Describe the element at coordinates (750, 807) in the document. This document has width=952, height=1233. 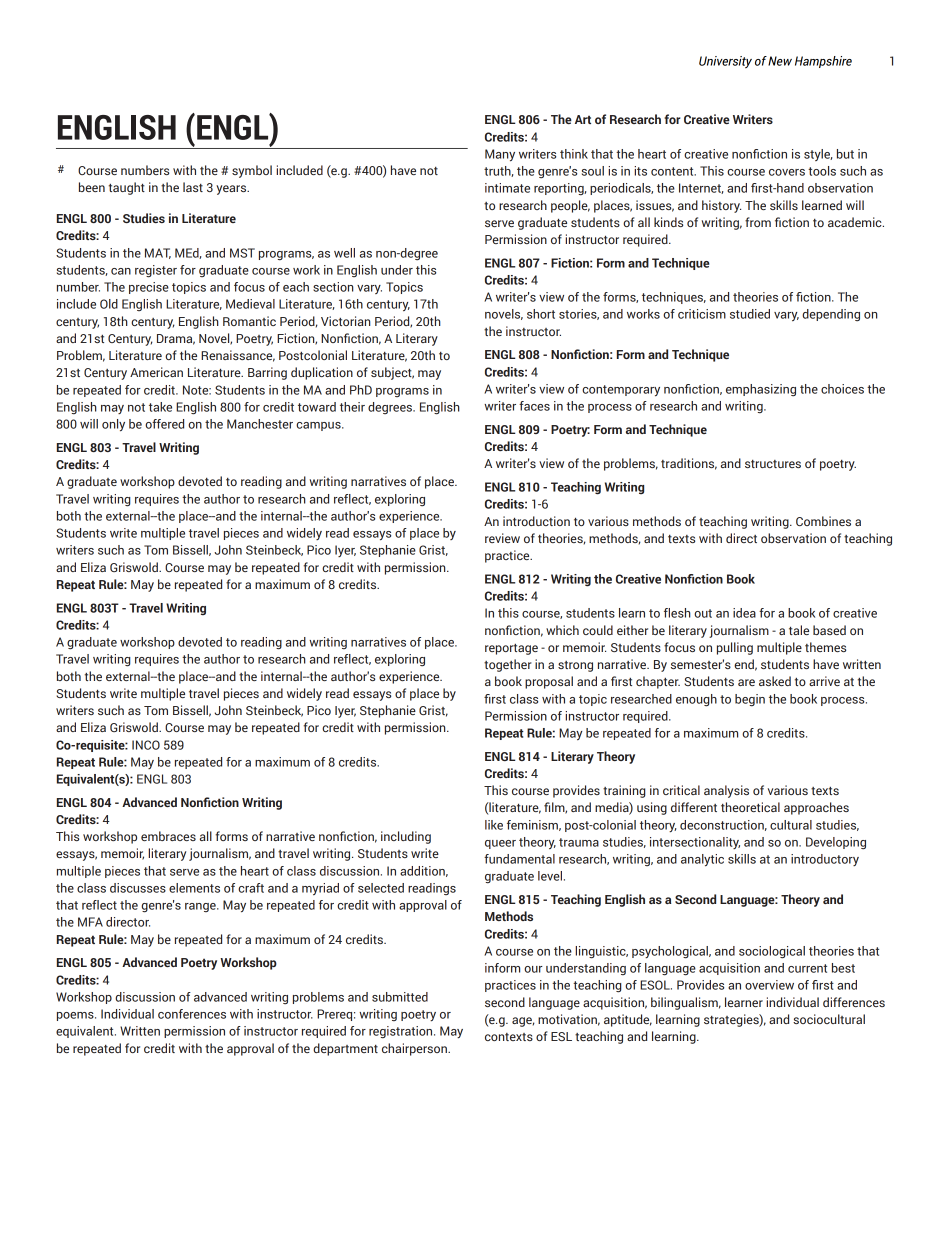
I see `theoretical` at that location.
